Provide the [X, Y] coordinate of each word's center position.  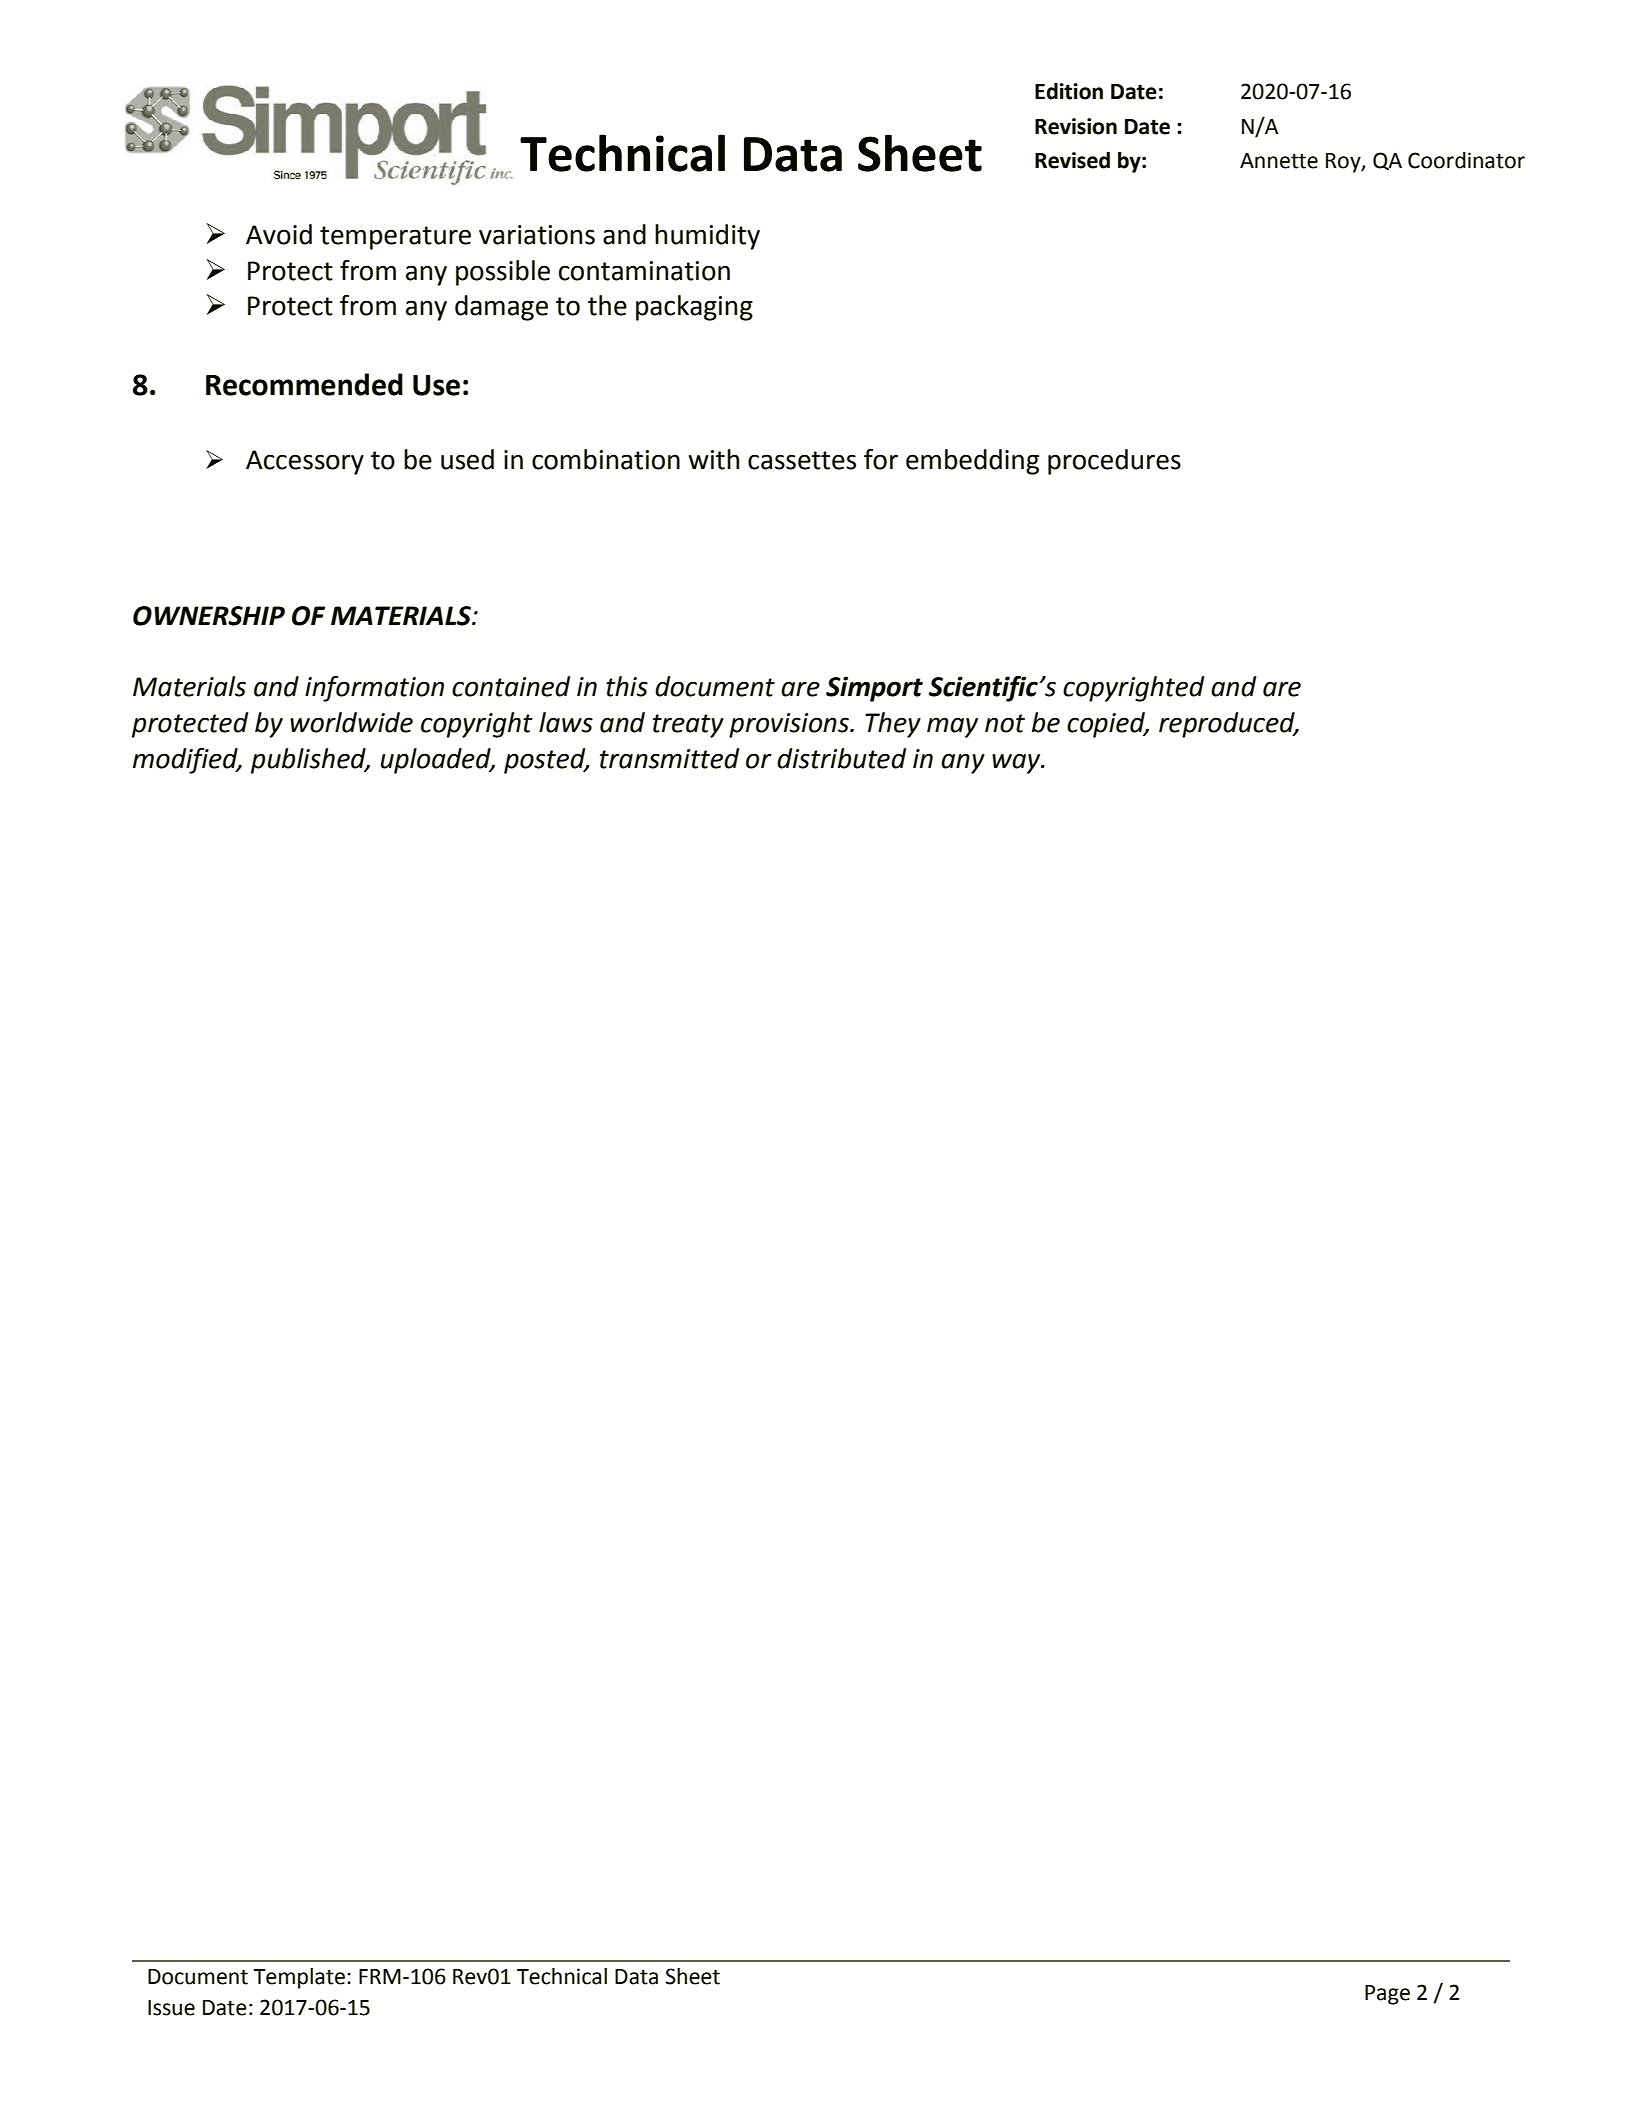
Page [1387, 1995]
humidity [707, 237]
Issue [171, 2008]
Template [299, 1978]
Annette [1279, 161]
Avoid [279, 234]
